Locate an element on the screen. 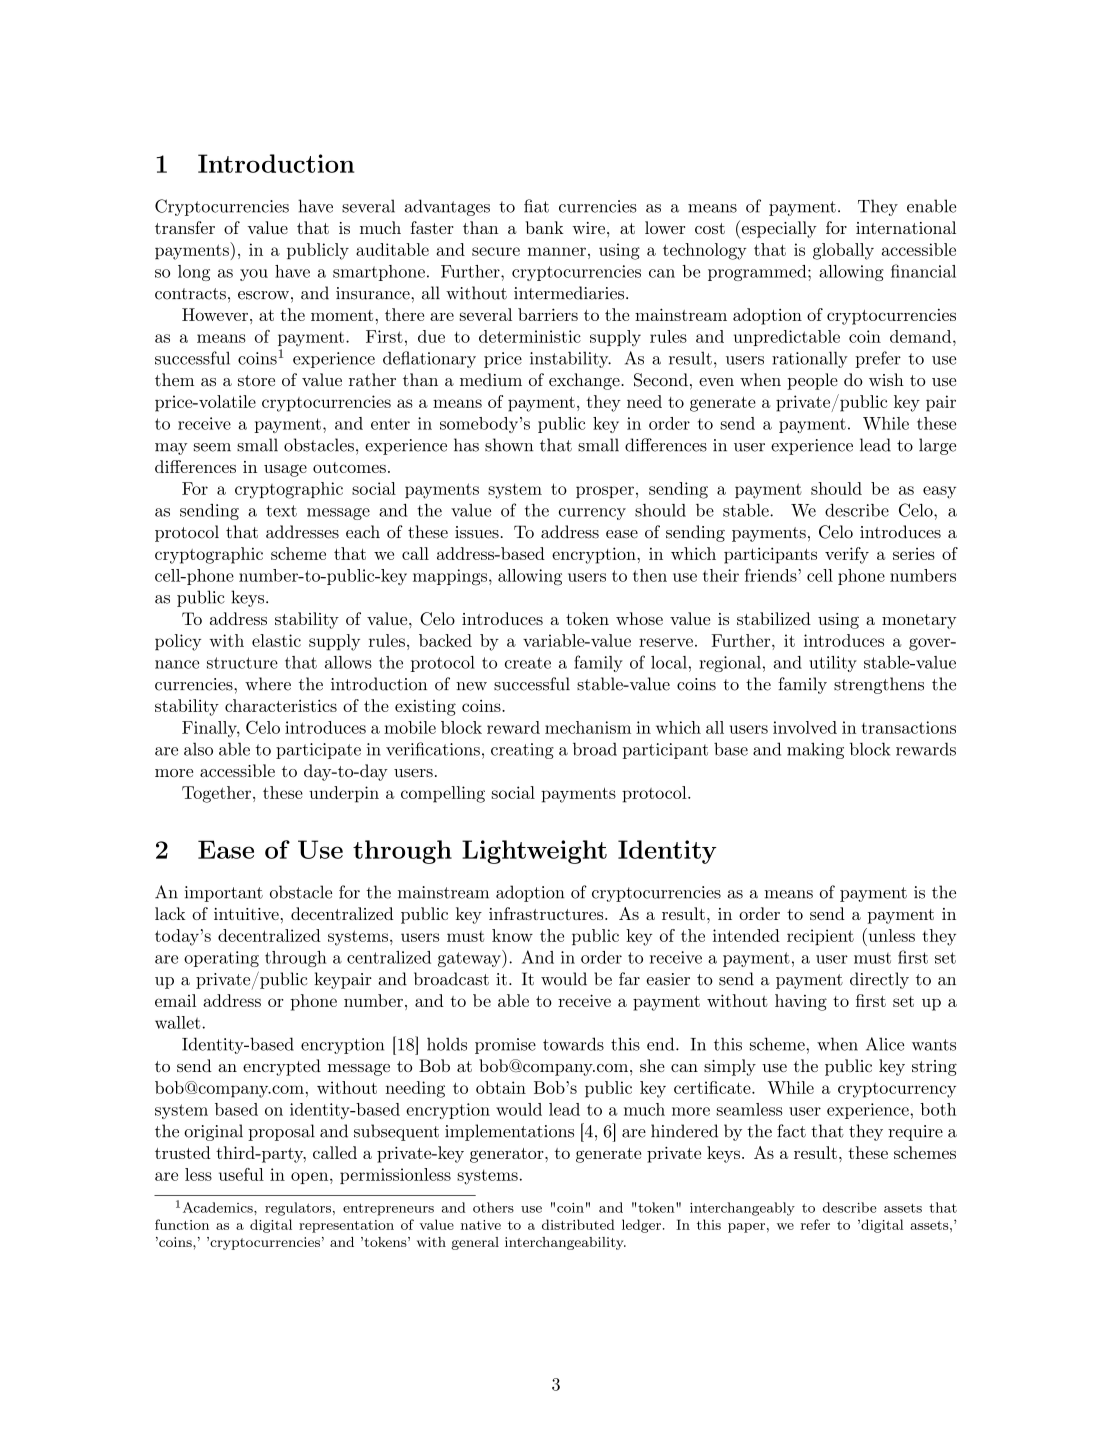  globally is located at coordinates (843, 251).
